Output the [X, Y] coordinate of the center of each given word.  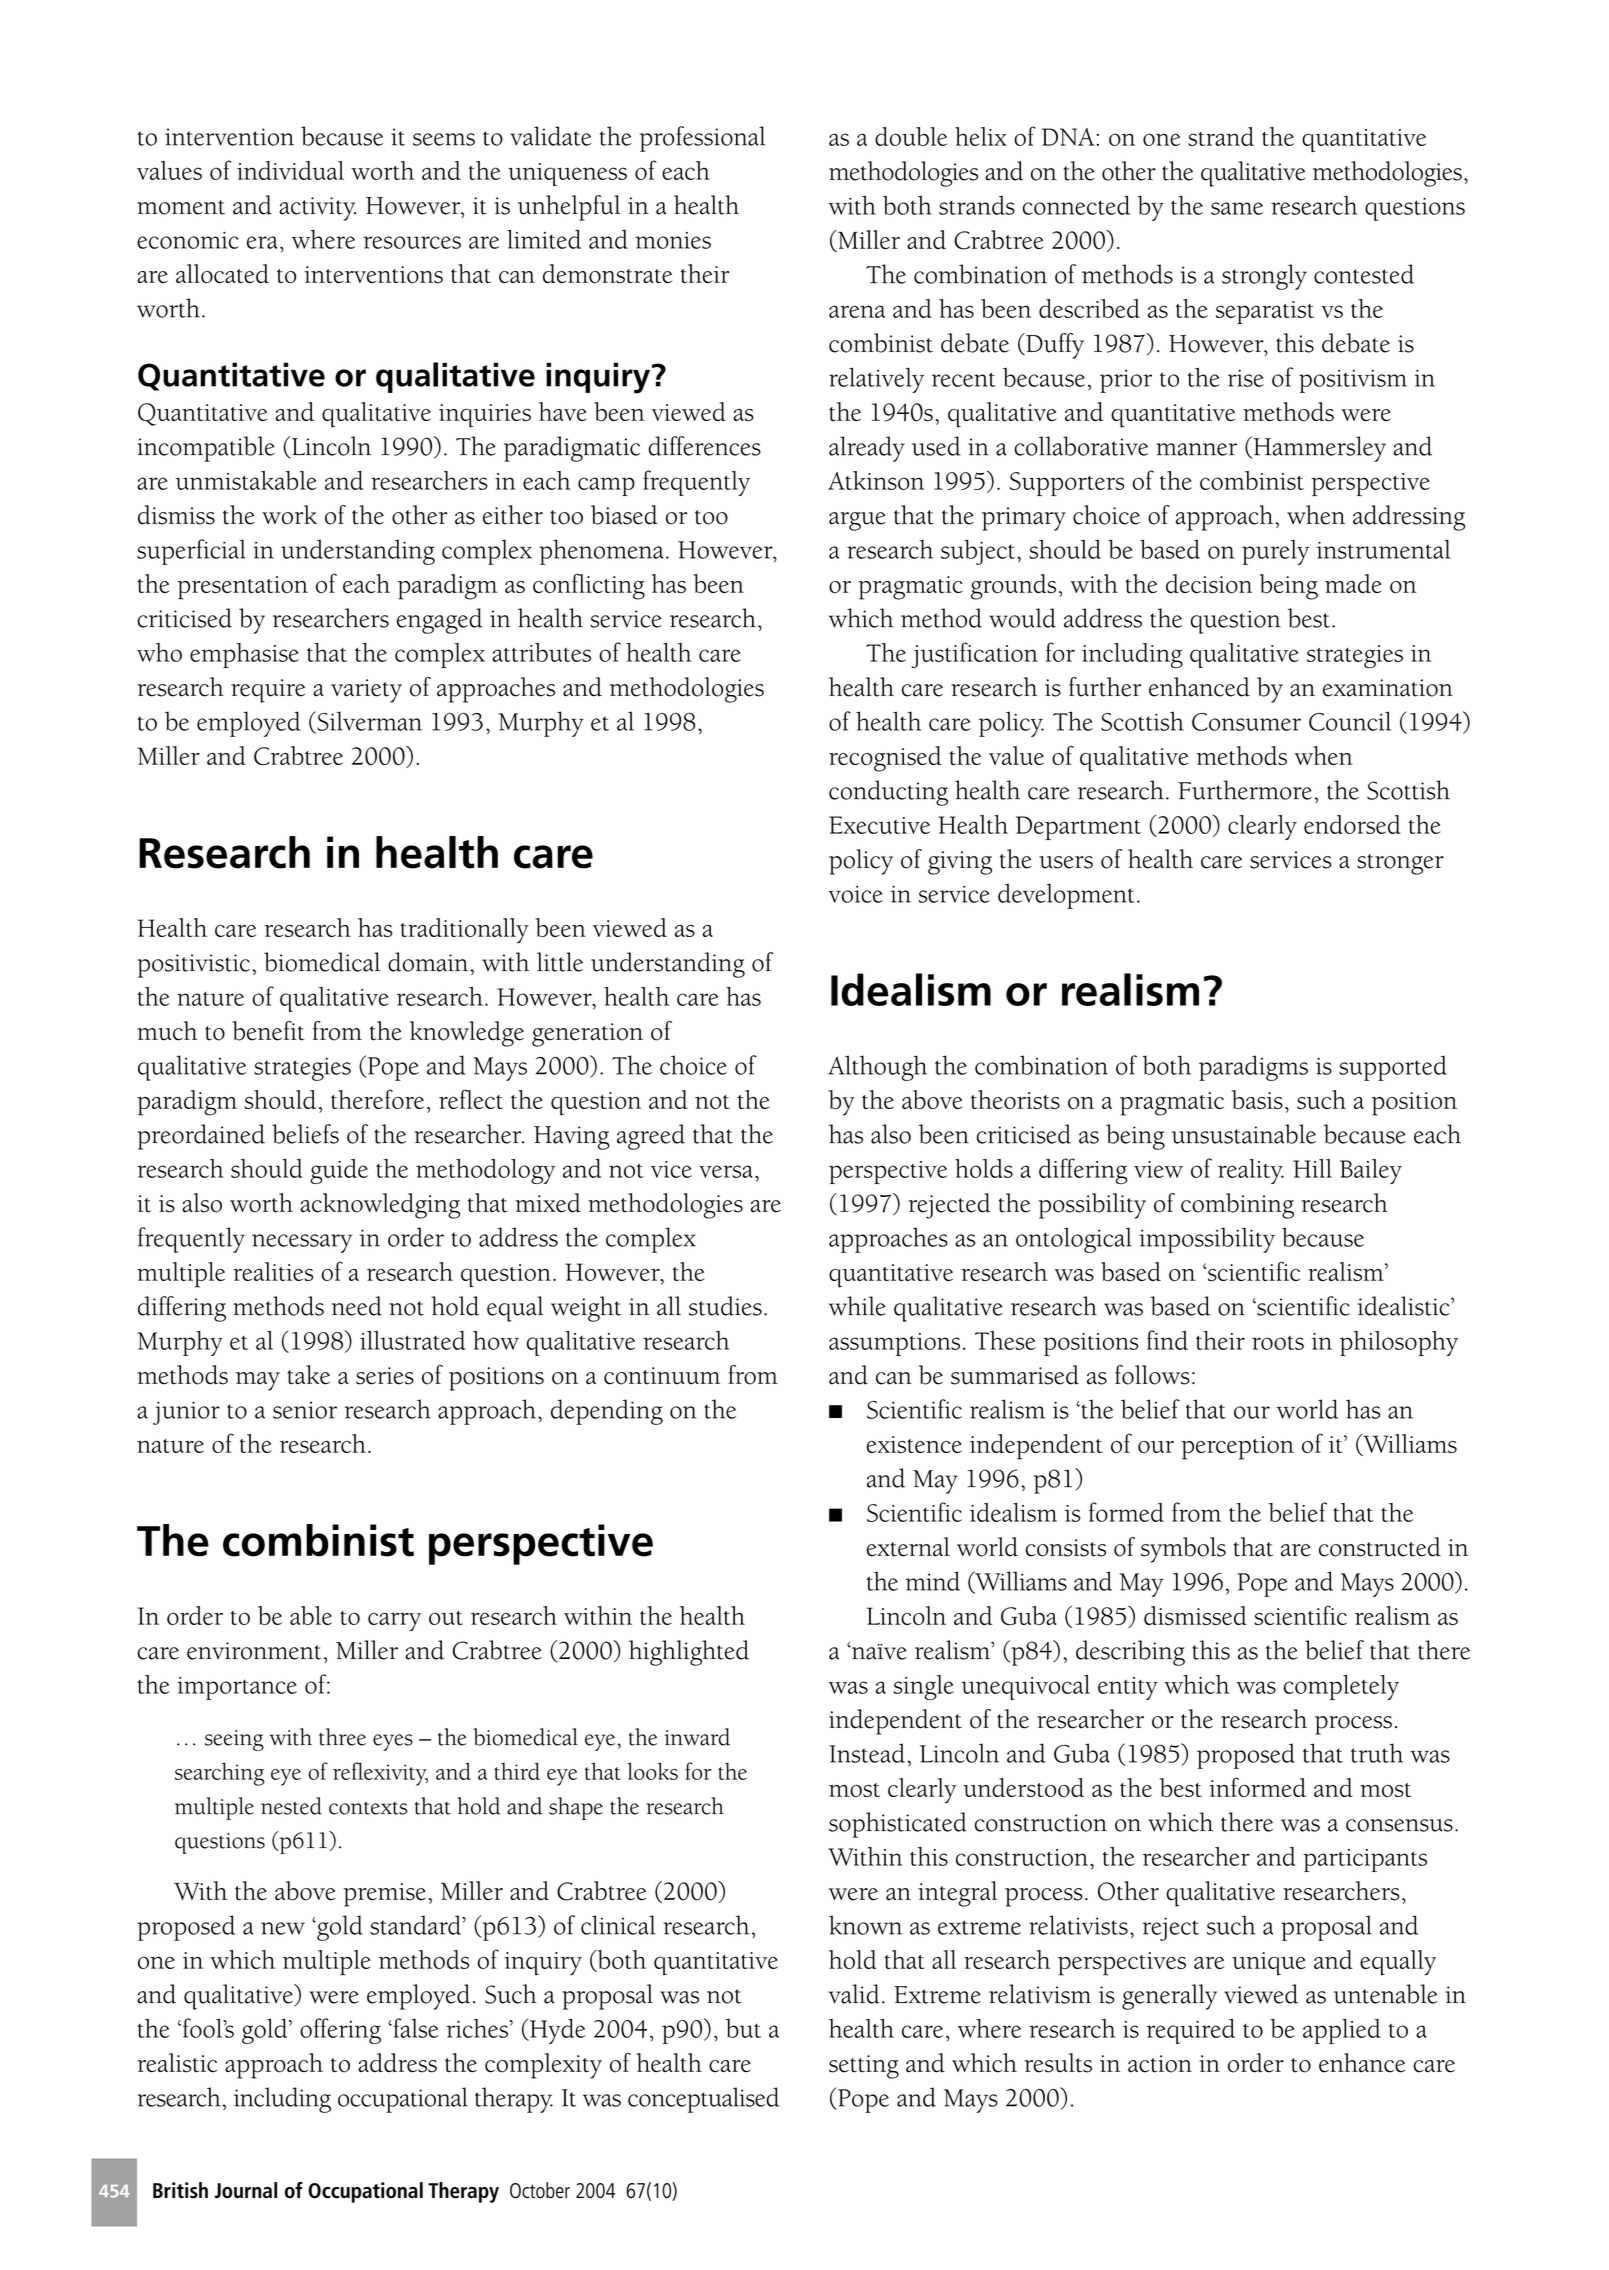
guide [339, 1171]
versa [726, 1171]
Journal [246, 2190]
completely [1341, 1687]
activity [317, 209]
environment [254, 1651]
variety [366, 691]
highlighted [689, 1653]
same [1237, 208]
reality [1251, 1171]
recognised [885, 759]
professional [702, 139]
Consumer [1246, 722]
